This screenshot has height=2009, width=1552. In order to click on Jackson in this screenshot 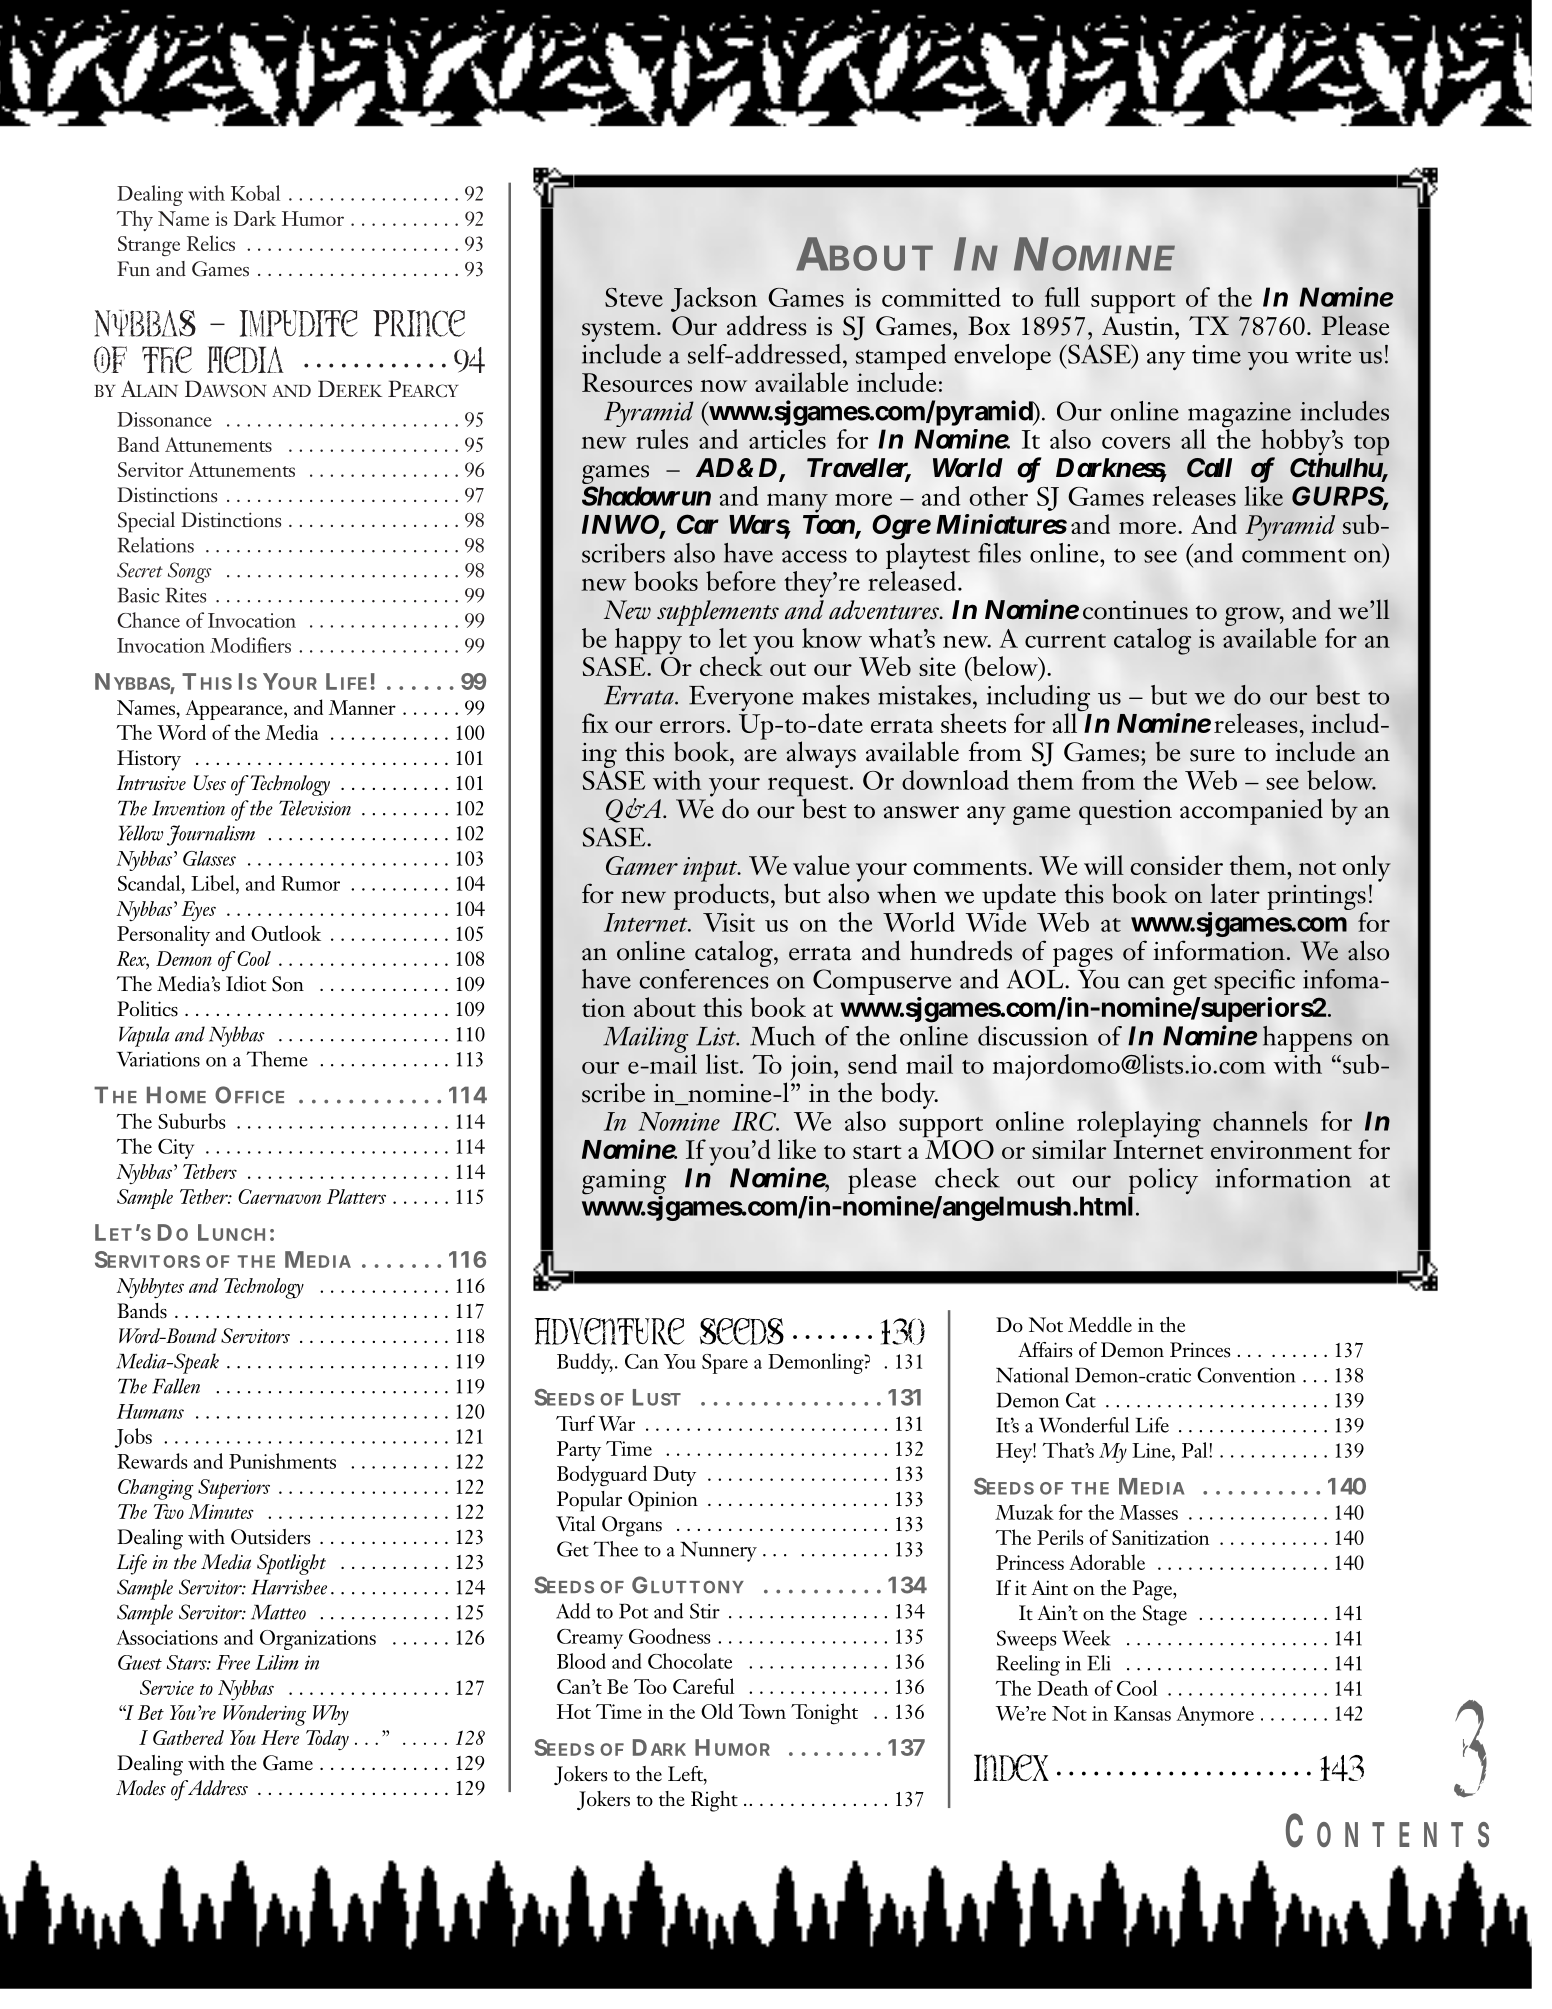, I will do `click(714, 299)`.
